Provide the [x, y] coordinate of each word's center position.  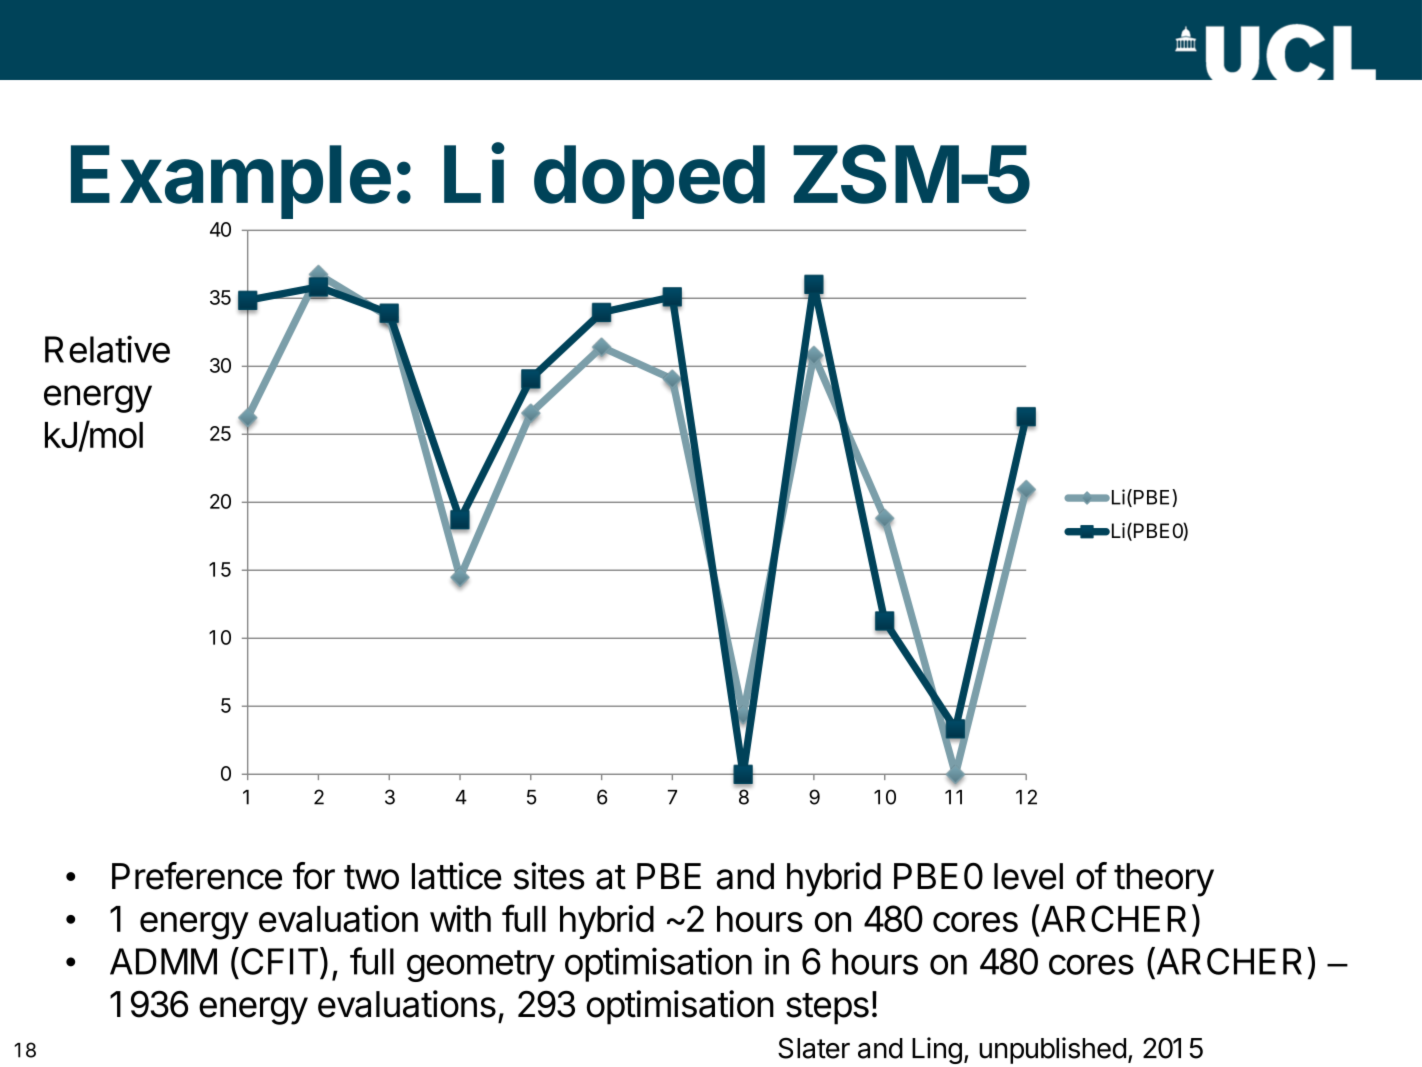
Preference [197, 876]
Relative [107, 349]
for [314, 876]
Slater [814, 1048]
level [1028, 876]
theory [1164, 880]
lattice [457, 876]
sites [549, 876]
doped [649, 182]
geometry [481, 966]
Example [231, 182]
